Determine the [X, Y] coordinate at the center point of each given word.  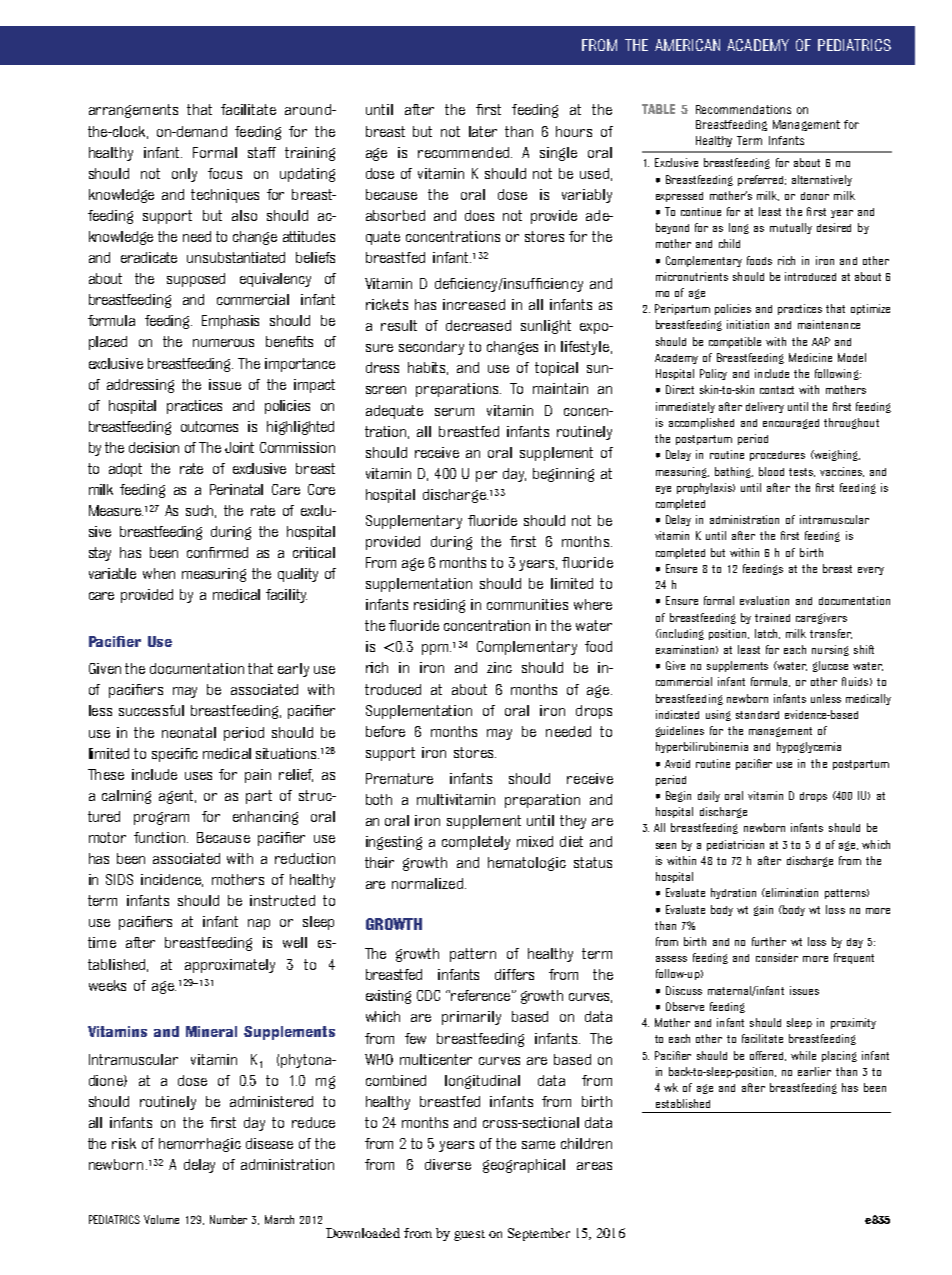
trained [772, 617]
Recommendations [743, 109]
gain [763, 910]
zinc [499, 667]
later [483, 131]
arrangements [133, 111]
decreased [478, 325]
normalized [429, 883]
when [159, 573]
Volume [161, 1219]
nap [259, 924]
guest [469, 1235]
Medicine [810, 357]
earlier [814, 1071]
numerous [223, 343]
